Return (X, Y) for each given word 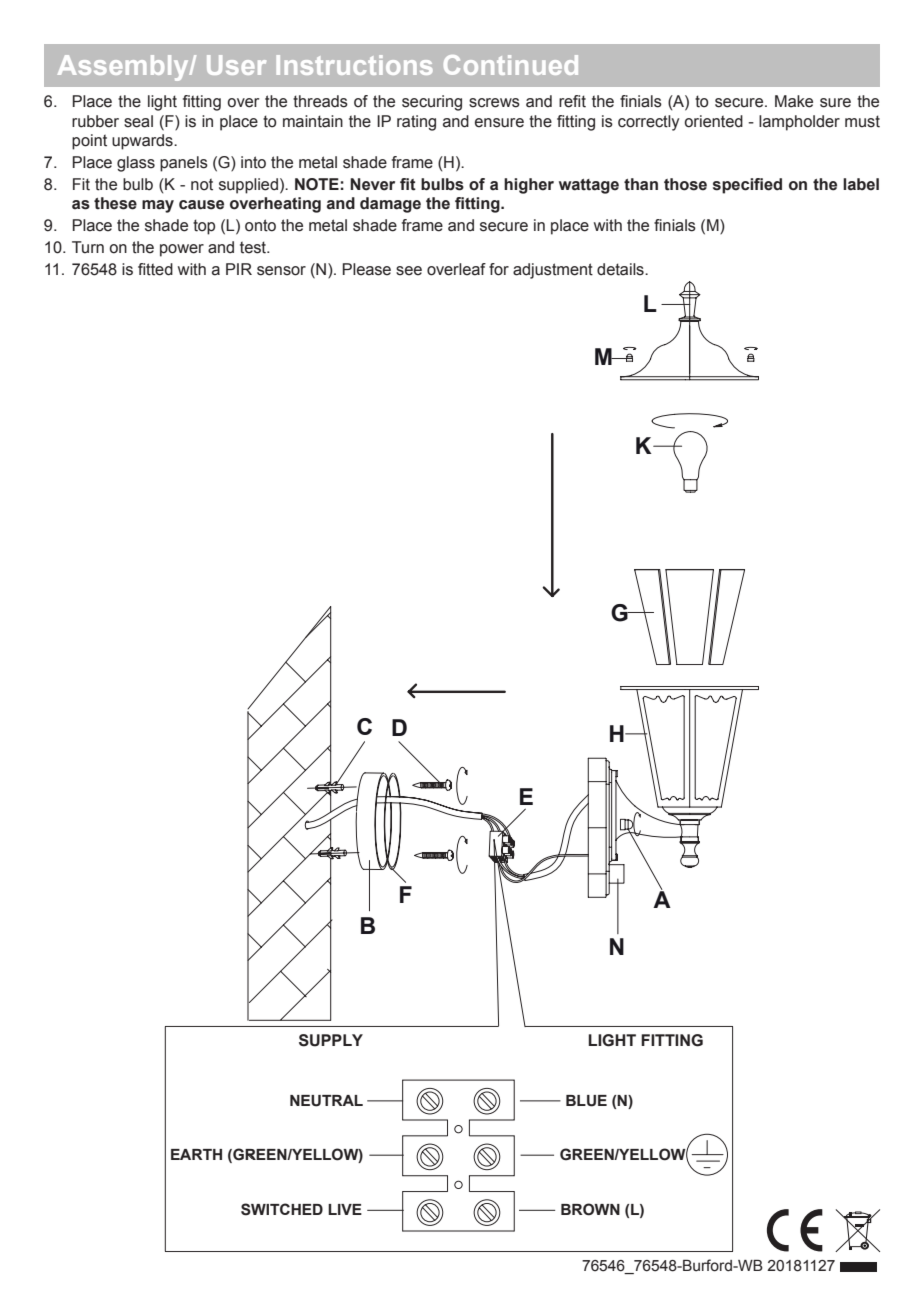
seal (138, 121)
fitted (155, 269)
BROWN (590, 1209)
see (409, 271)
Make (794, 101)
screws (494, 103)
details (621, 269)
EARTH (196, 1154)
